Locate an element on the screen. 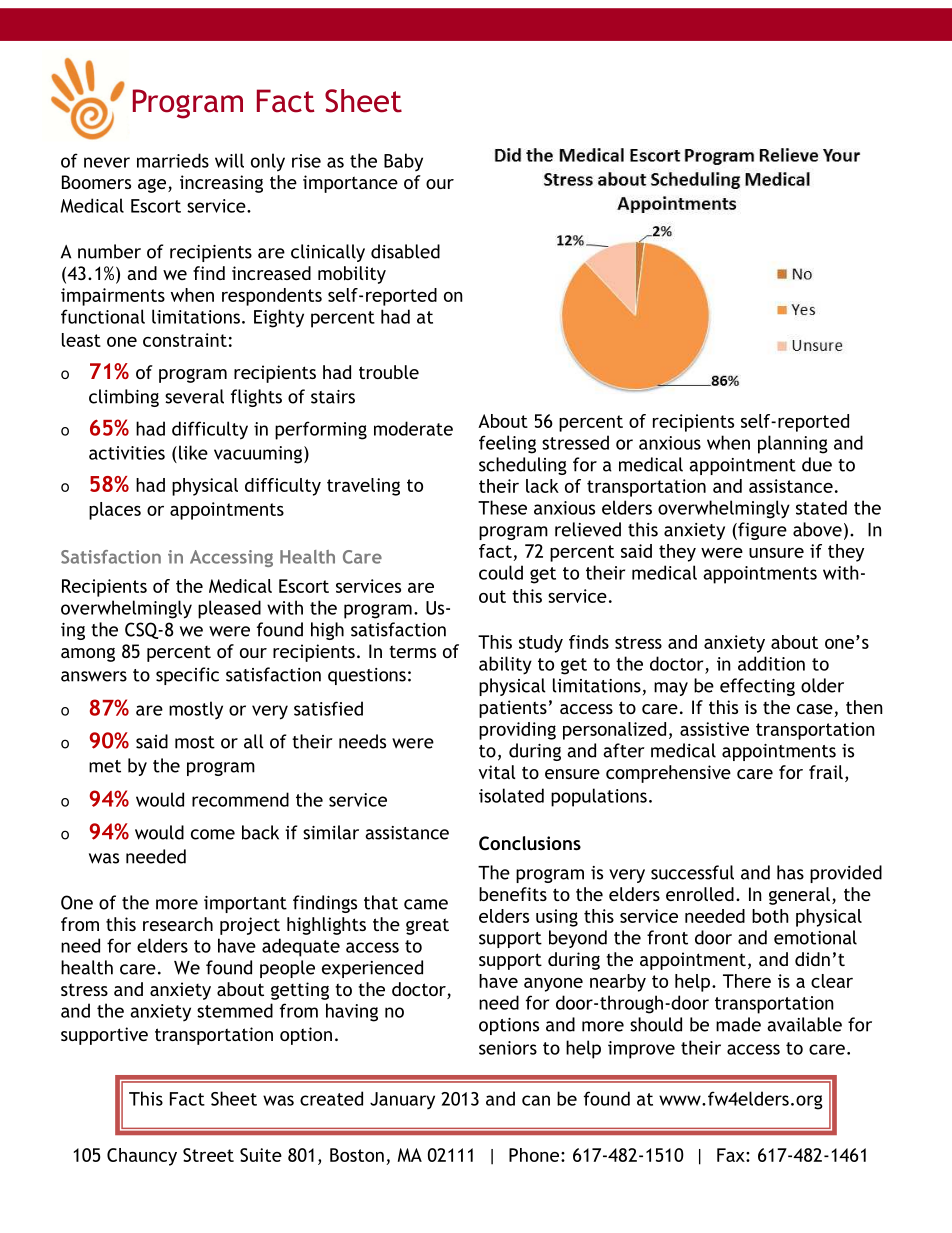 This screenshot has height=1233, width=952. disabled is located at coordinates (405, 251).
